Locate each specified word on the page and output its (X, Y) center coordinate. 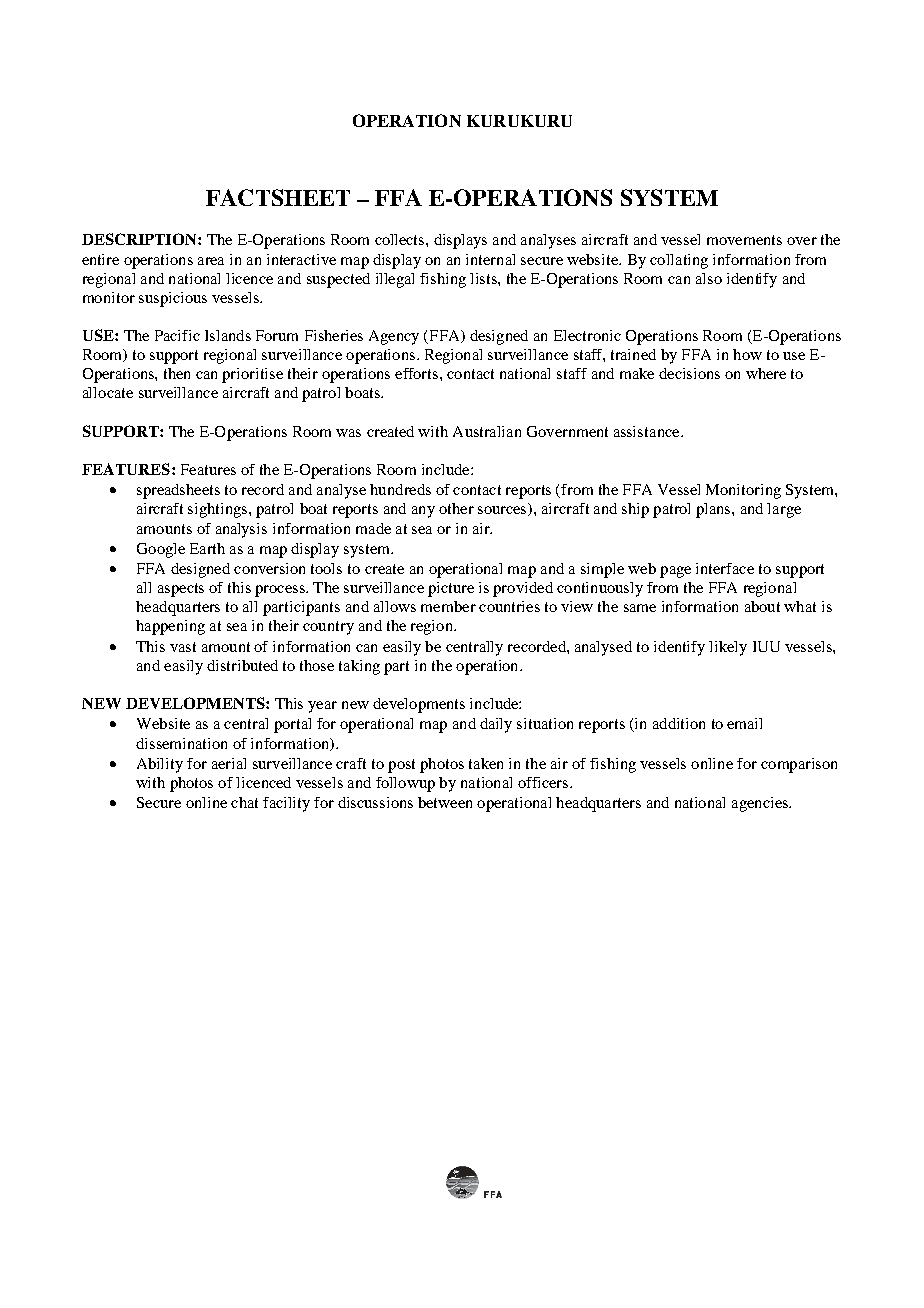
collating (679, 261)
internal (490, 259)
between (445, 802)
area (211, 261)
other (456, 508)
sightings (219, 510)
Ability (160, 765)
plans (714, 510)
